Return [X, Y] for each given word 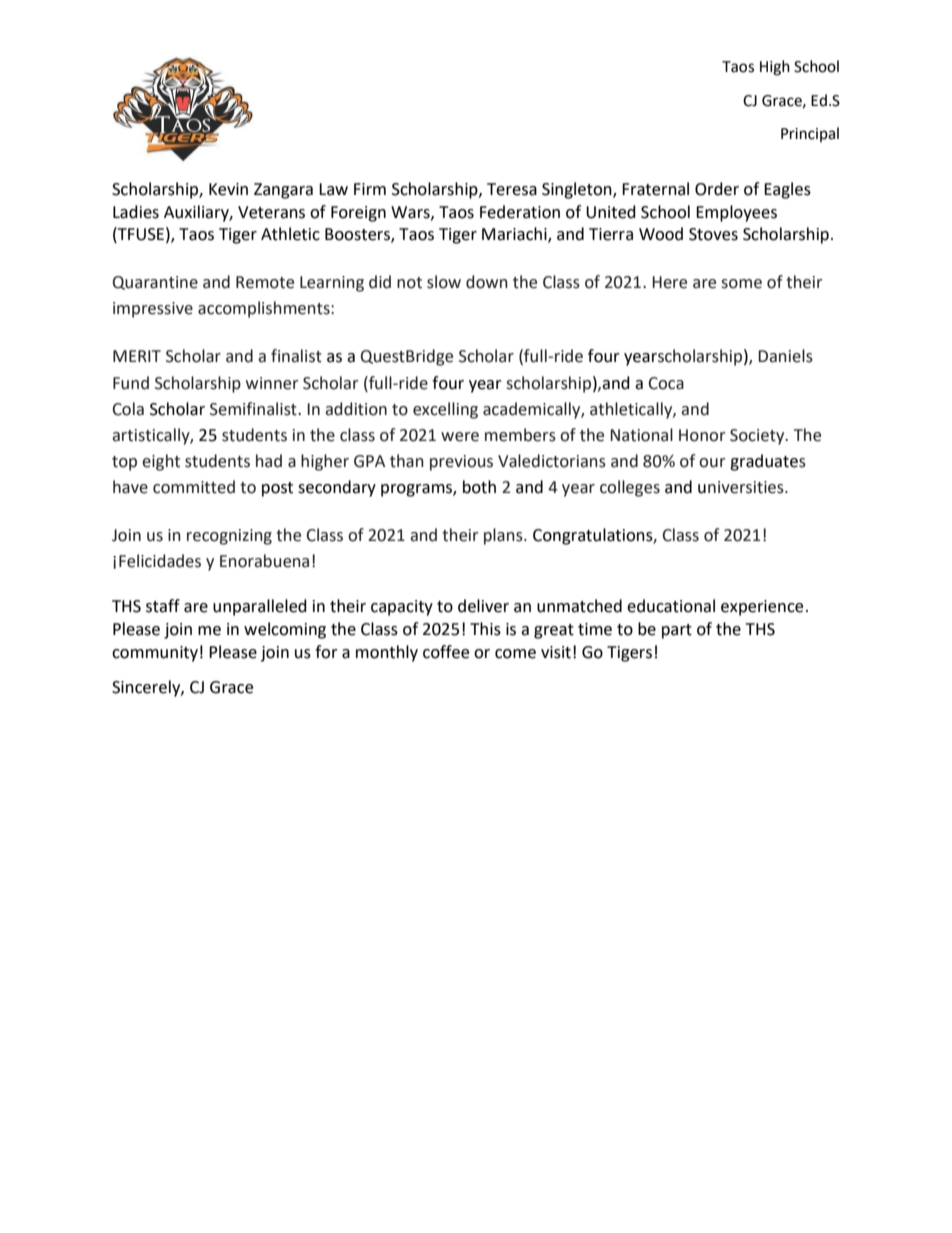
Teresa [512, 189]
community [155, 654]
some [741, 284]
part [677, 631]
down [487, 282]
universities [742, 487]
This [485, 629]
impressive [153, 310]
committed [194, 487]
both [479, 487]
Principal [810, 134]
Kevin [228, 189]
